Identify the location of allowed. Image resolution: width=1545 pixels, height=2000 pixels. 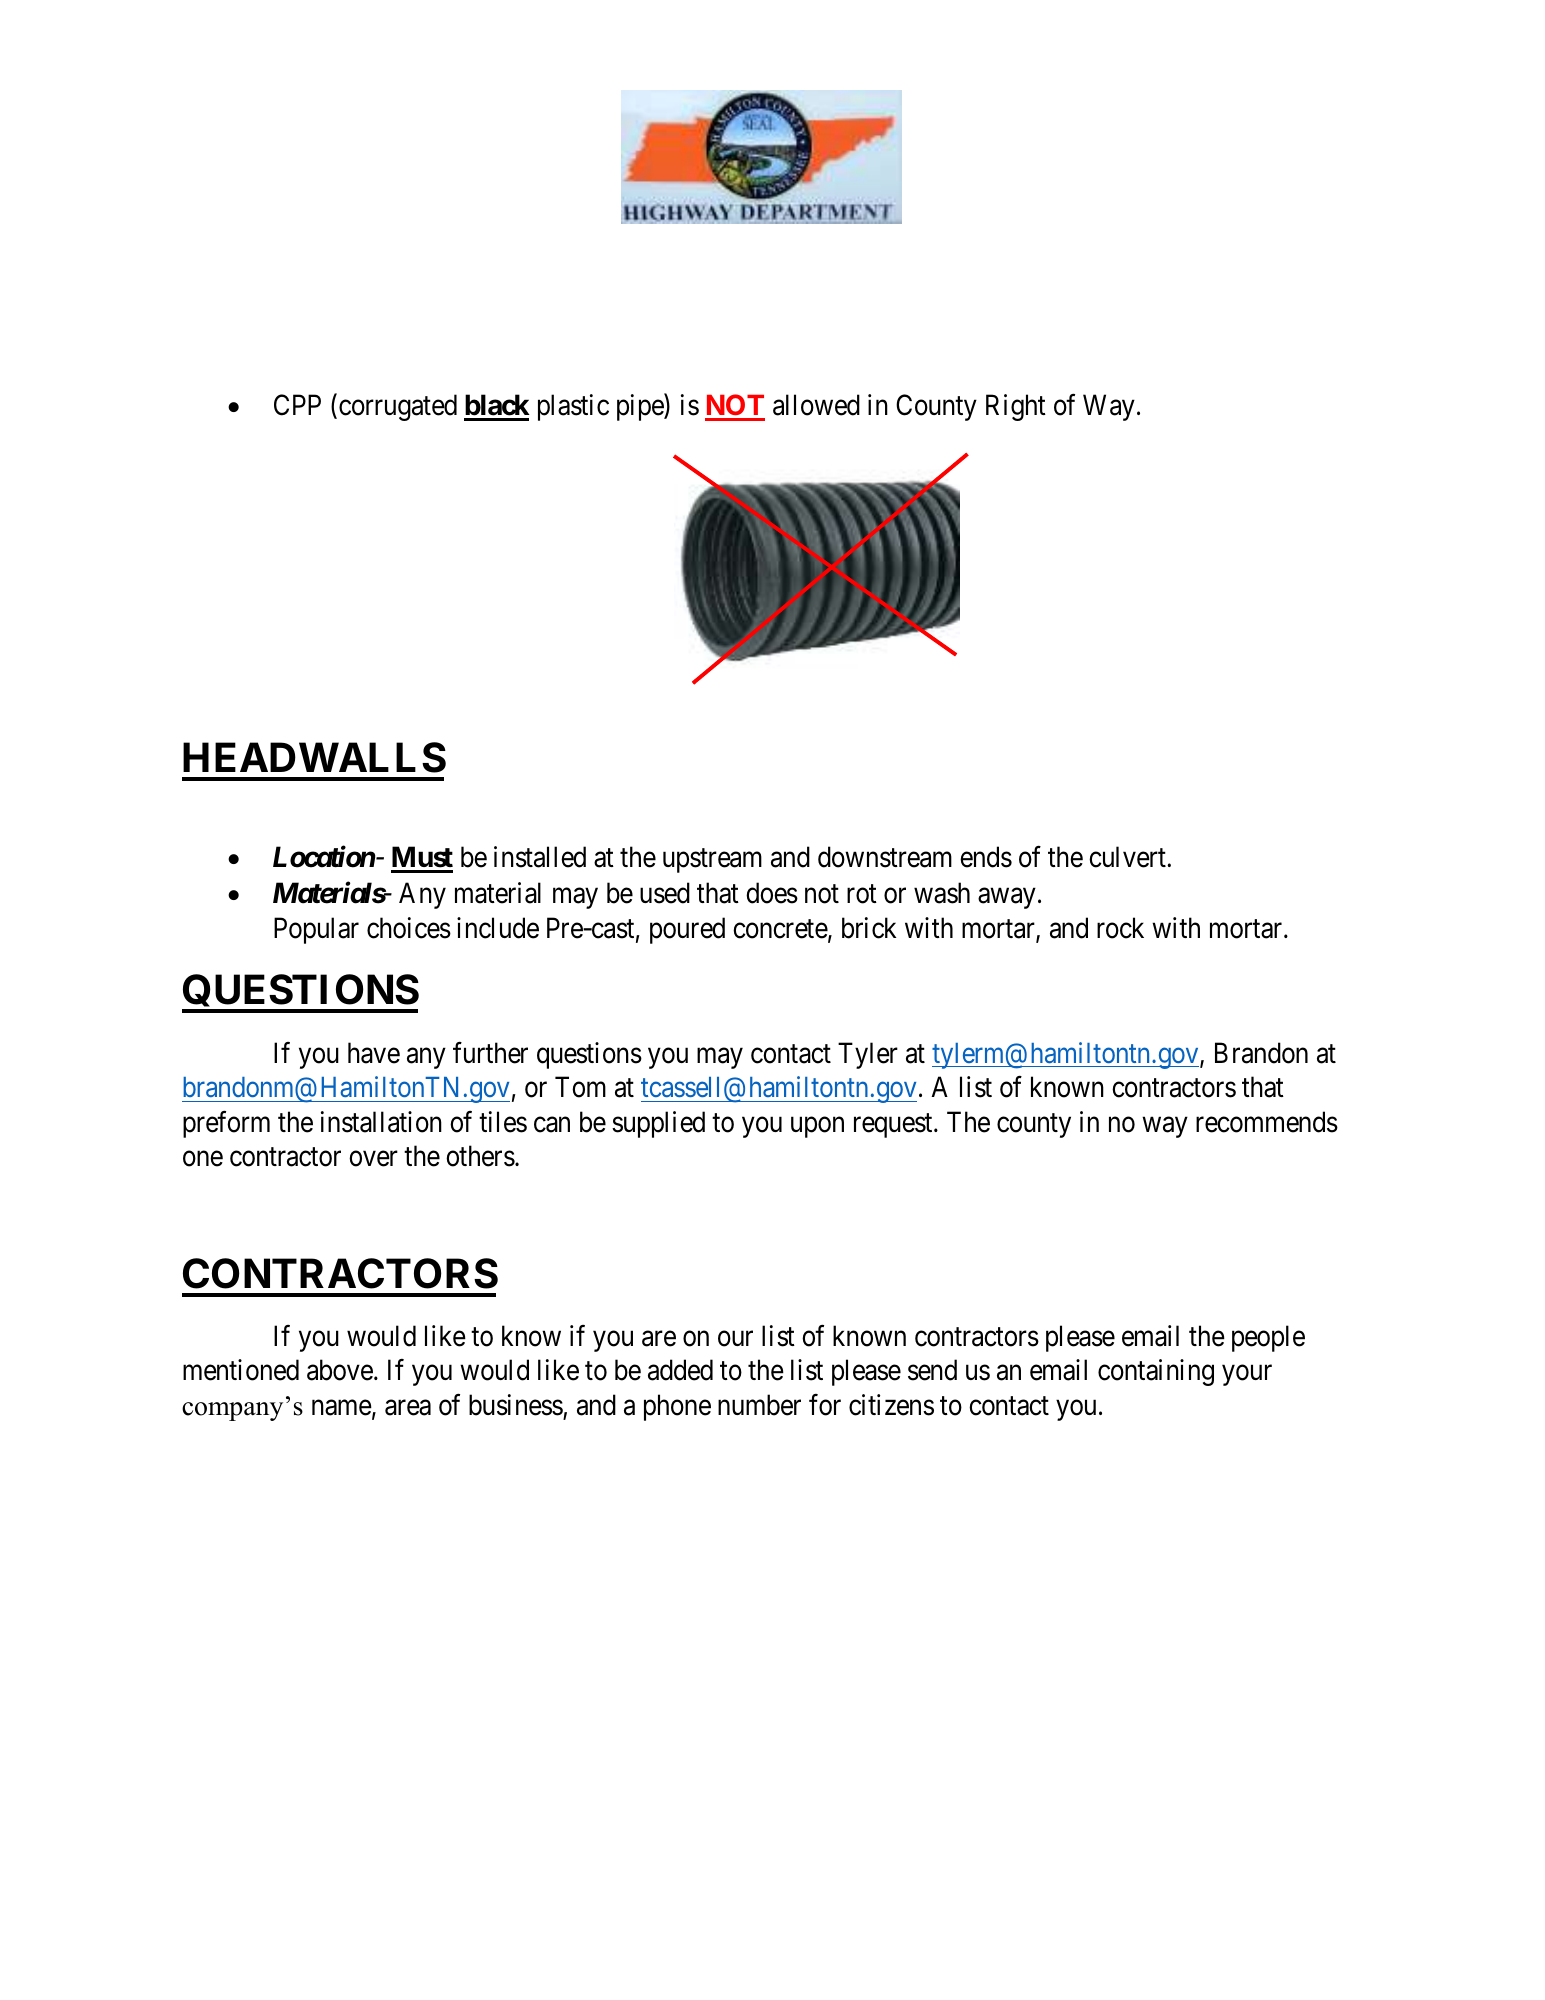
(816, 405).
